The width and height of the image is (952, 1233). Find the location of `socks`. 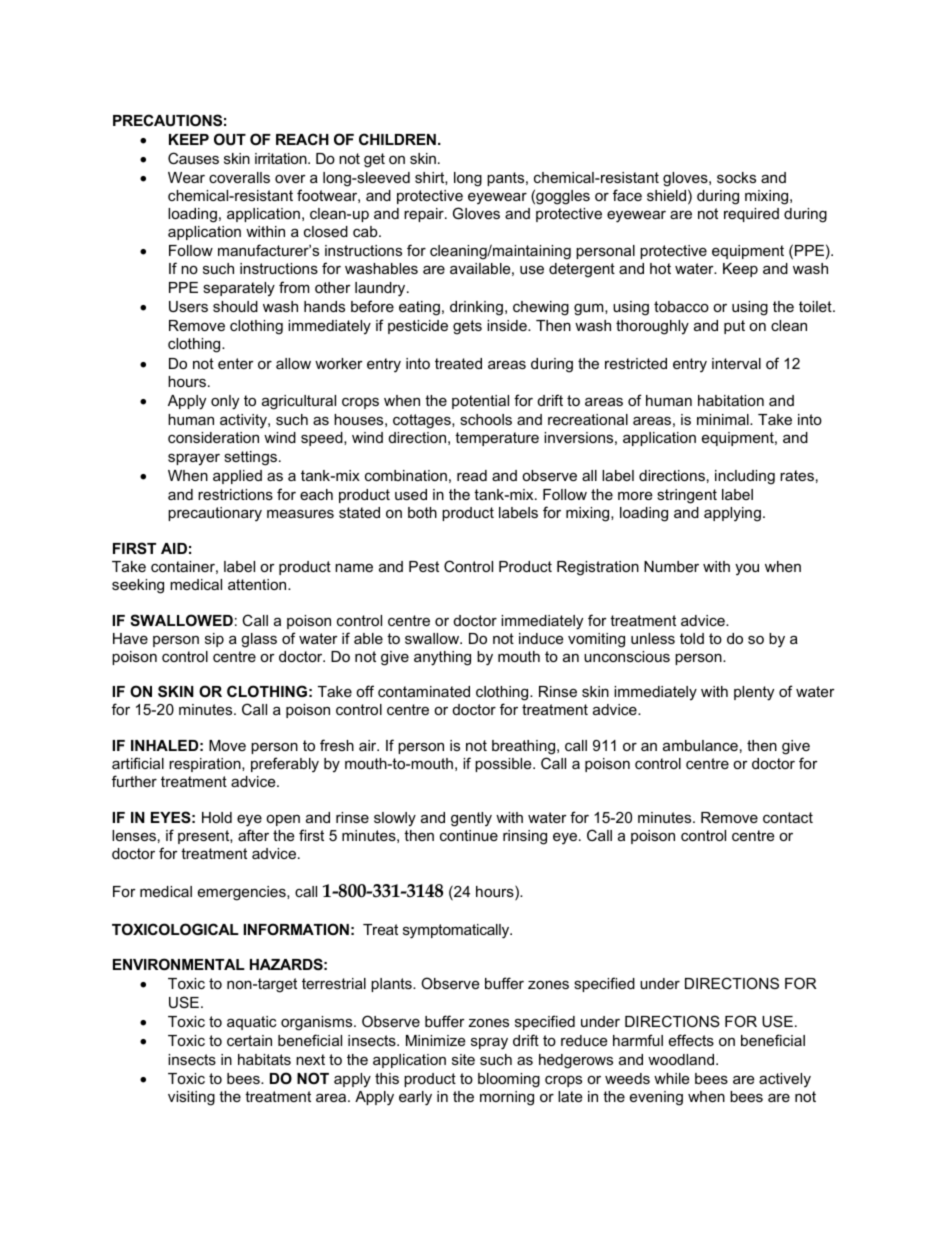

socks is located at coordinates (736, 177).
